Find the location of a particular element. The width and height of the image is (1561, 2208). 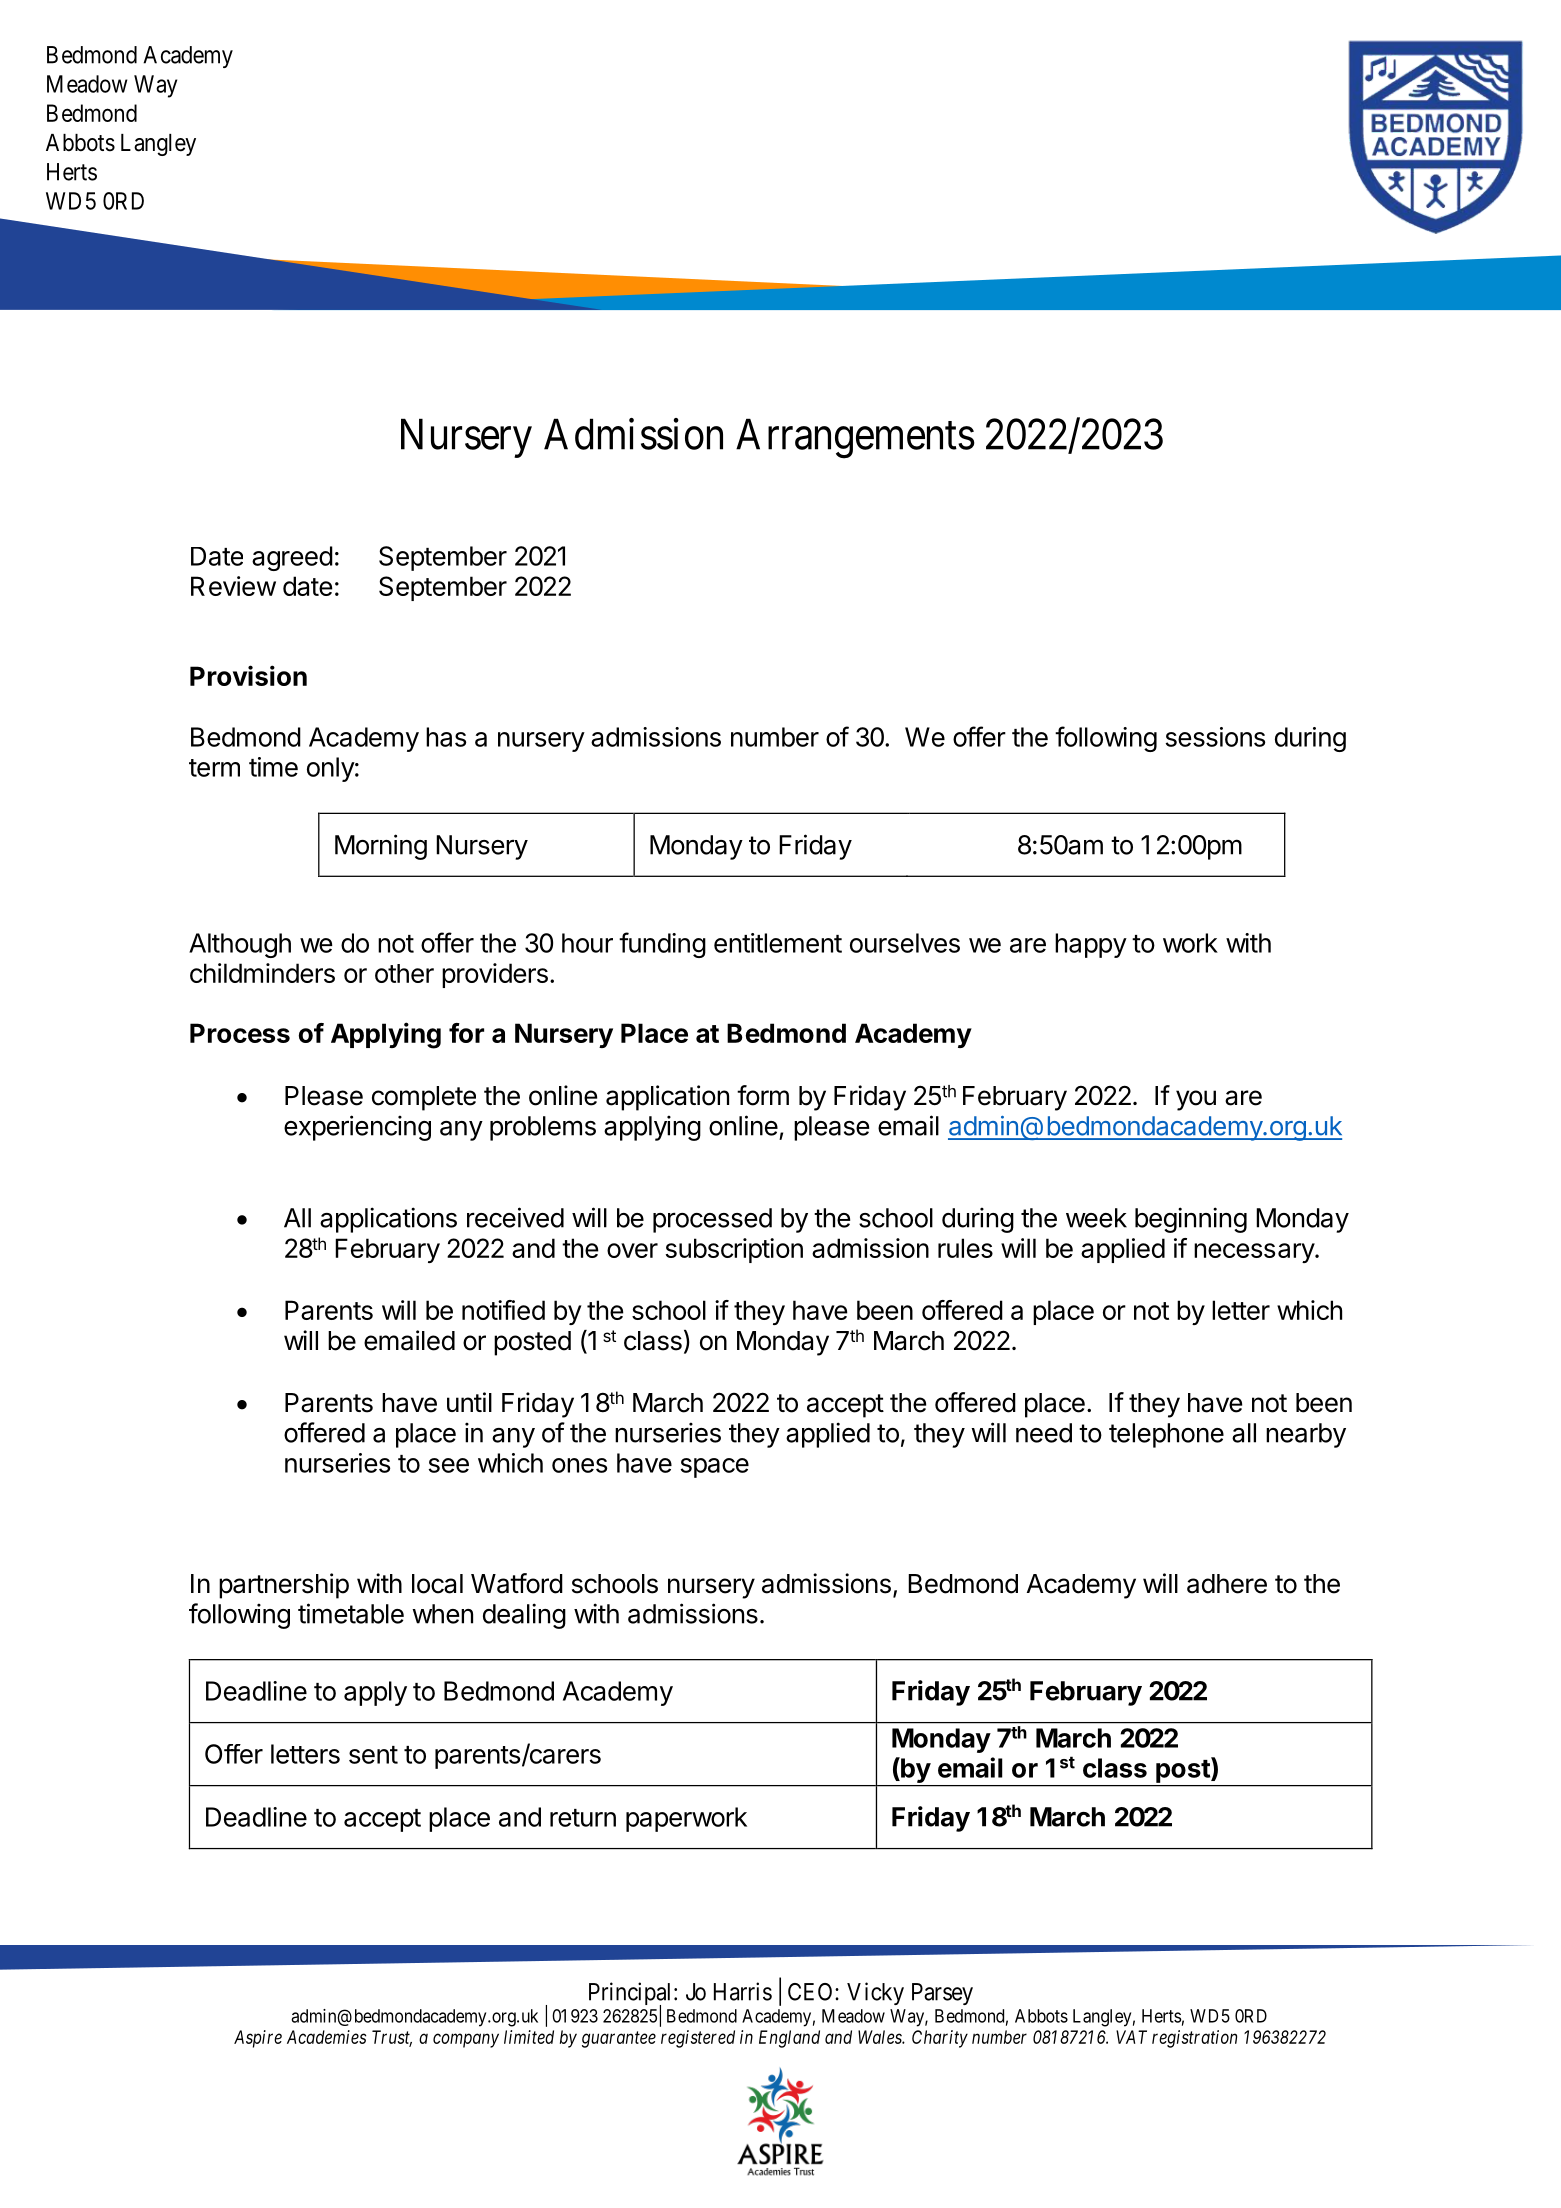

subscription is located at coordinates (734, 1250).
